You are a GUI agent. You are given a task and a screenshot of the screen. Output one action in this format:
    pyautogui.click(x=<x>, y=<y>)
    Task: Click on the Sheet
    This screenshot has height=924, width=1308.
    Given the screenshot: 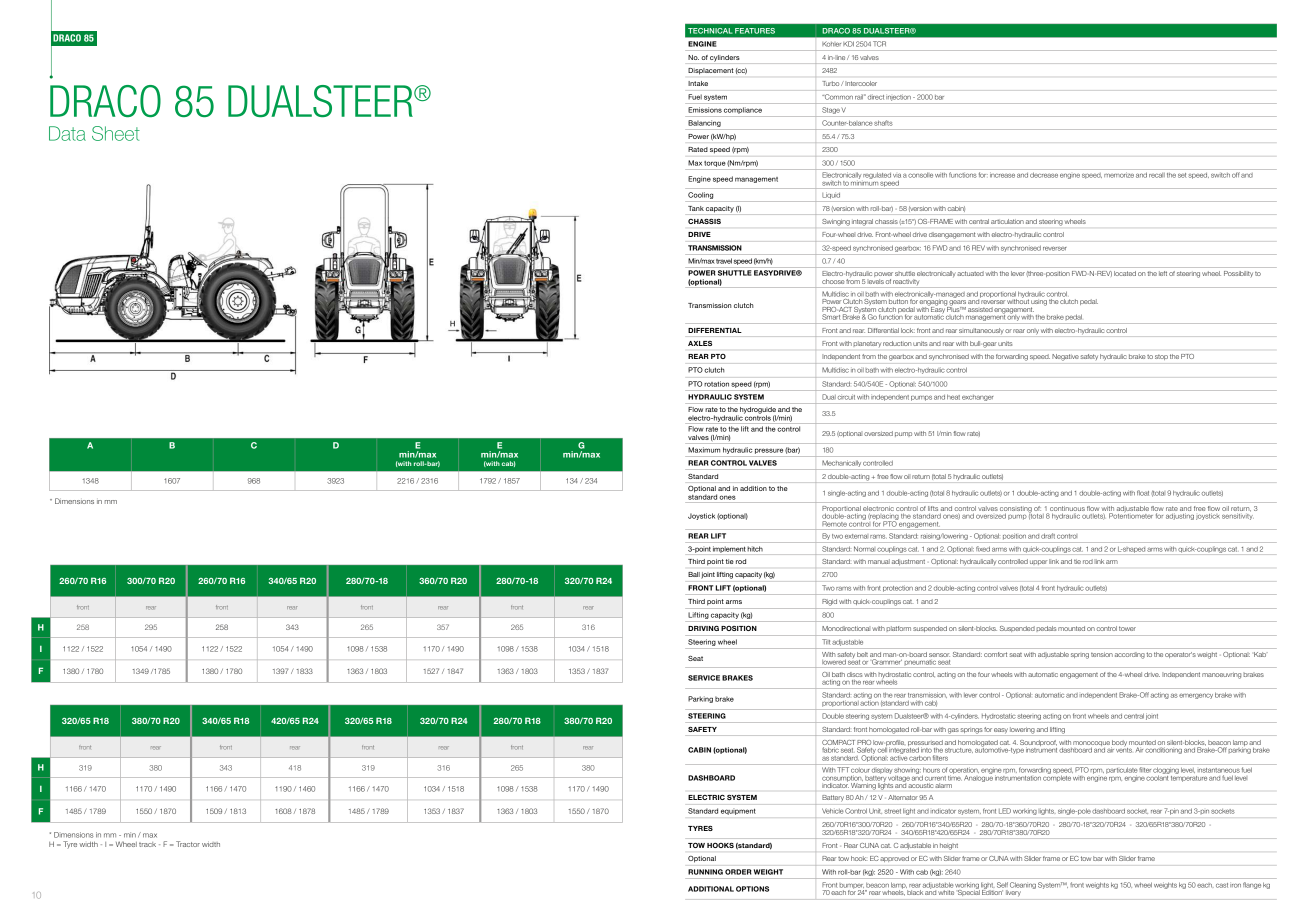 What is the action you would take?
    pyautogui.click(x=116, y=133)
